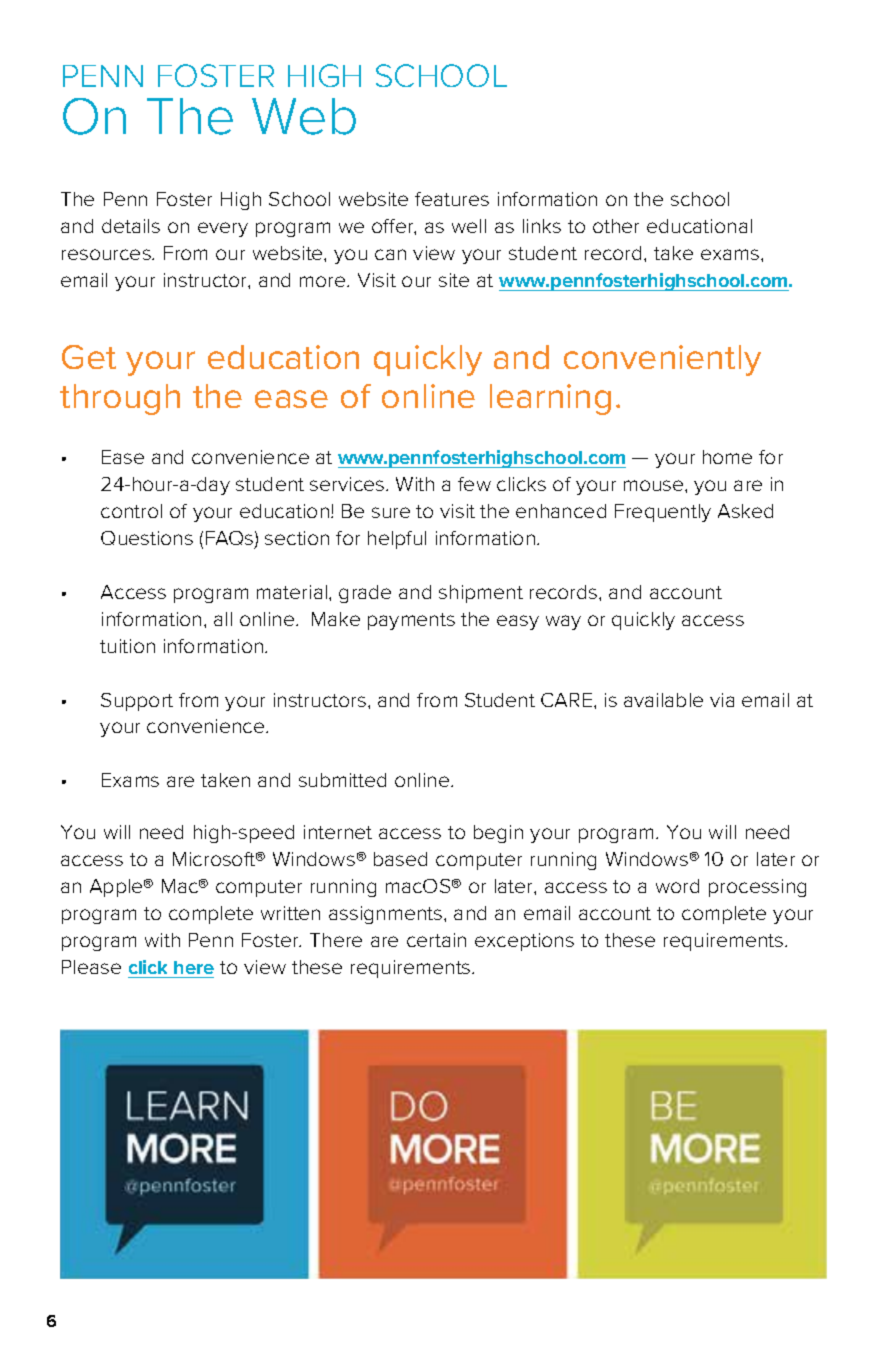 The image size is (887, 1372). I want to click on other, so click(616, 226).
